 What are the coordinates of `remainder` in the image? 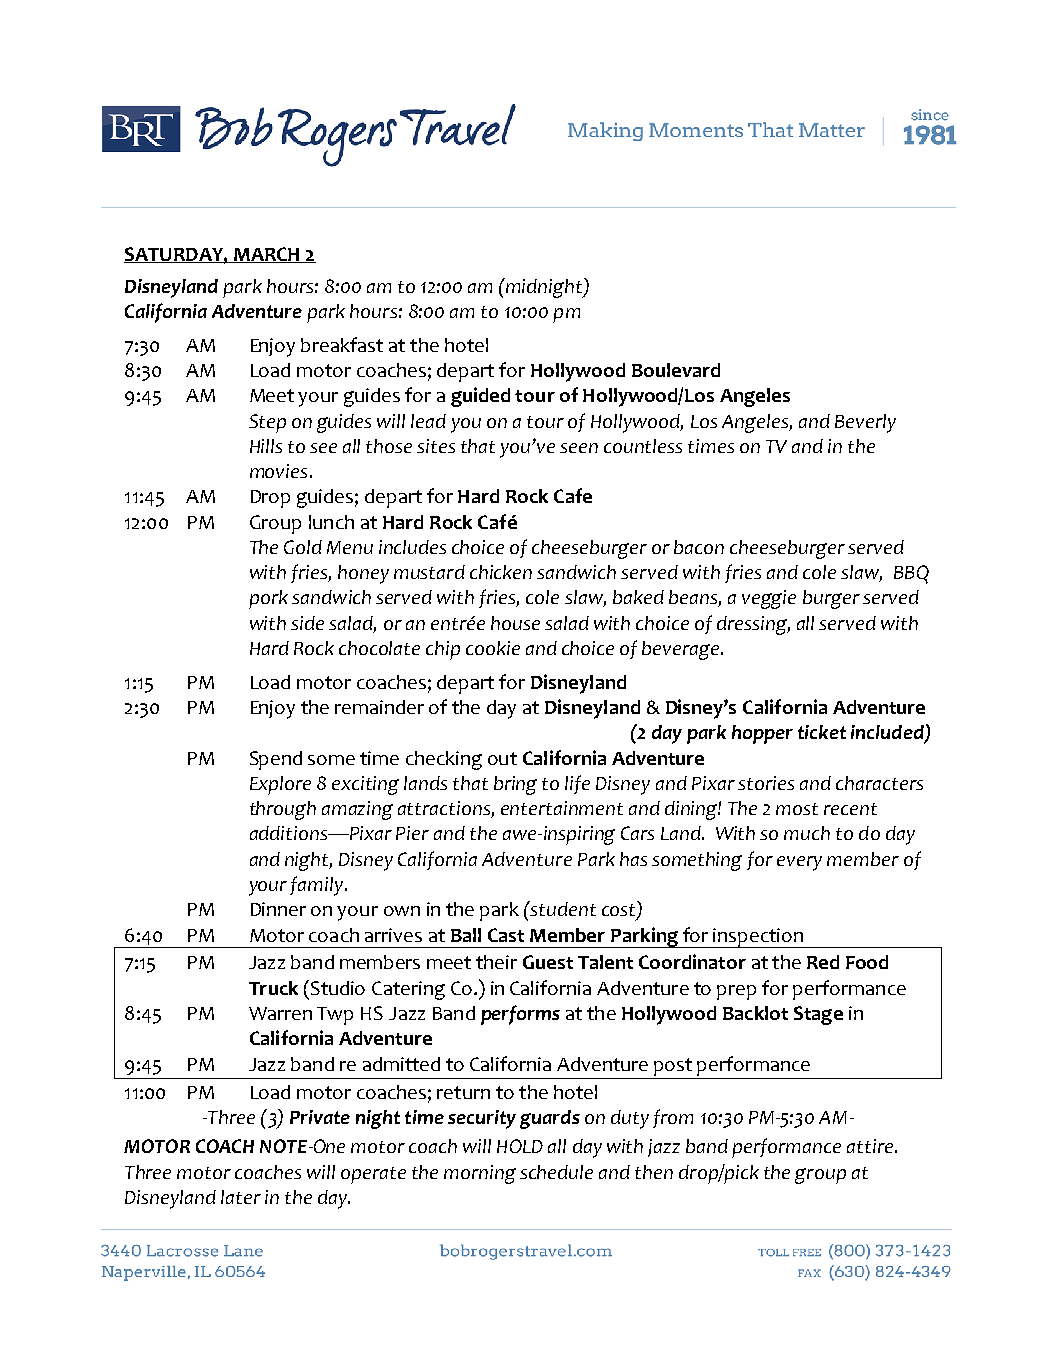 It's located at (379, 707).
